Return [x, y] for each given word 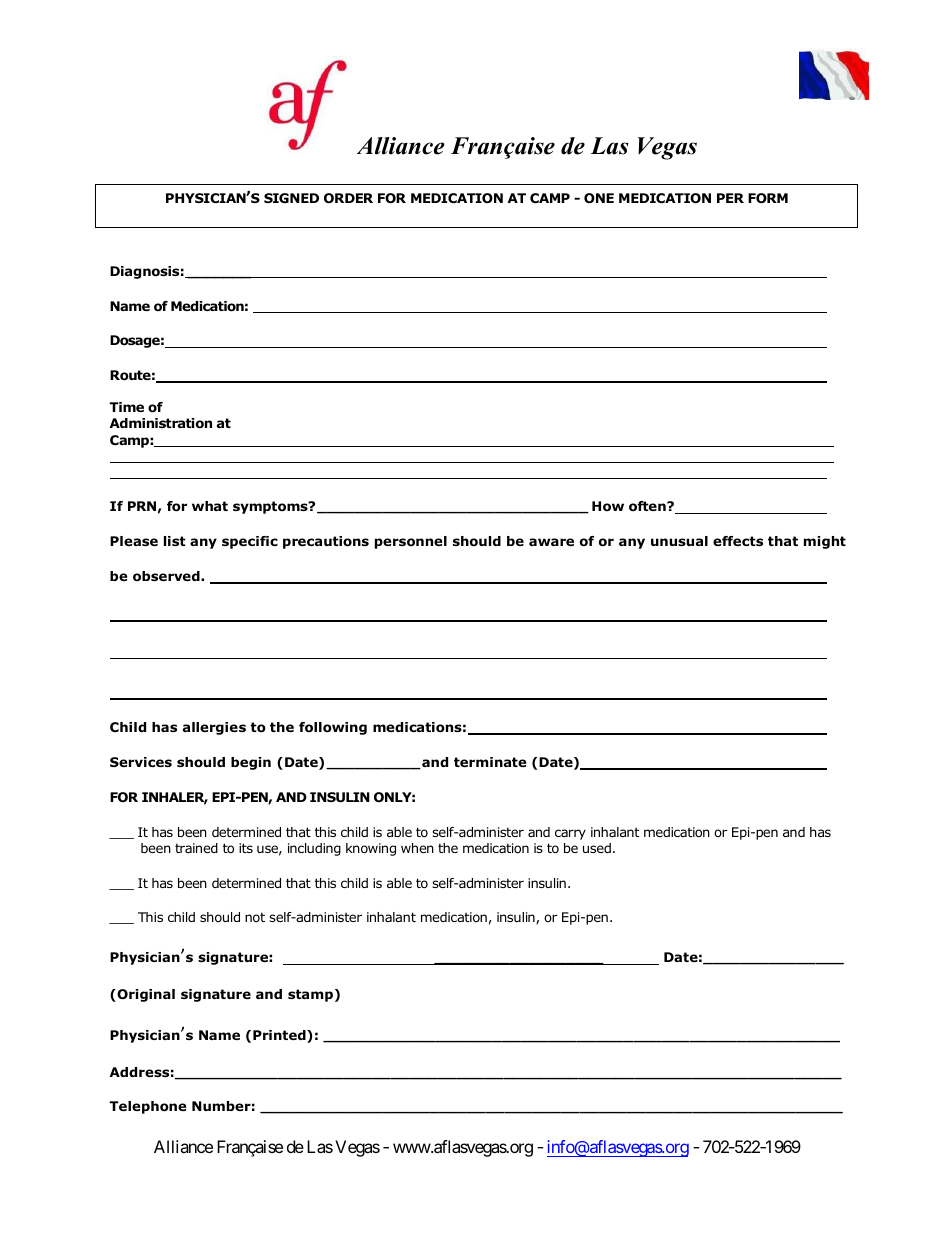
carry [570, 834]
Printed [280, 1036]
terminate [490, 762]
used [597, 848]
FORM [768, 198]
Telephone [147, 1107]
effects [738, 541]
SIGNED [291, 198]
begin [251, 763]
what [210, 506]
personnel [411, 542]
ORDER [348, 198]
